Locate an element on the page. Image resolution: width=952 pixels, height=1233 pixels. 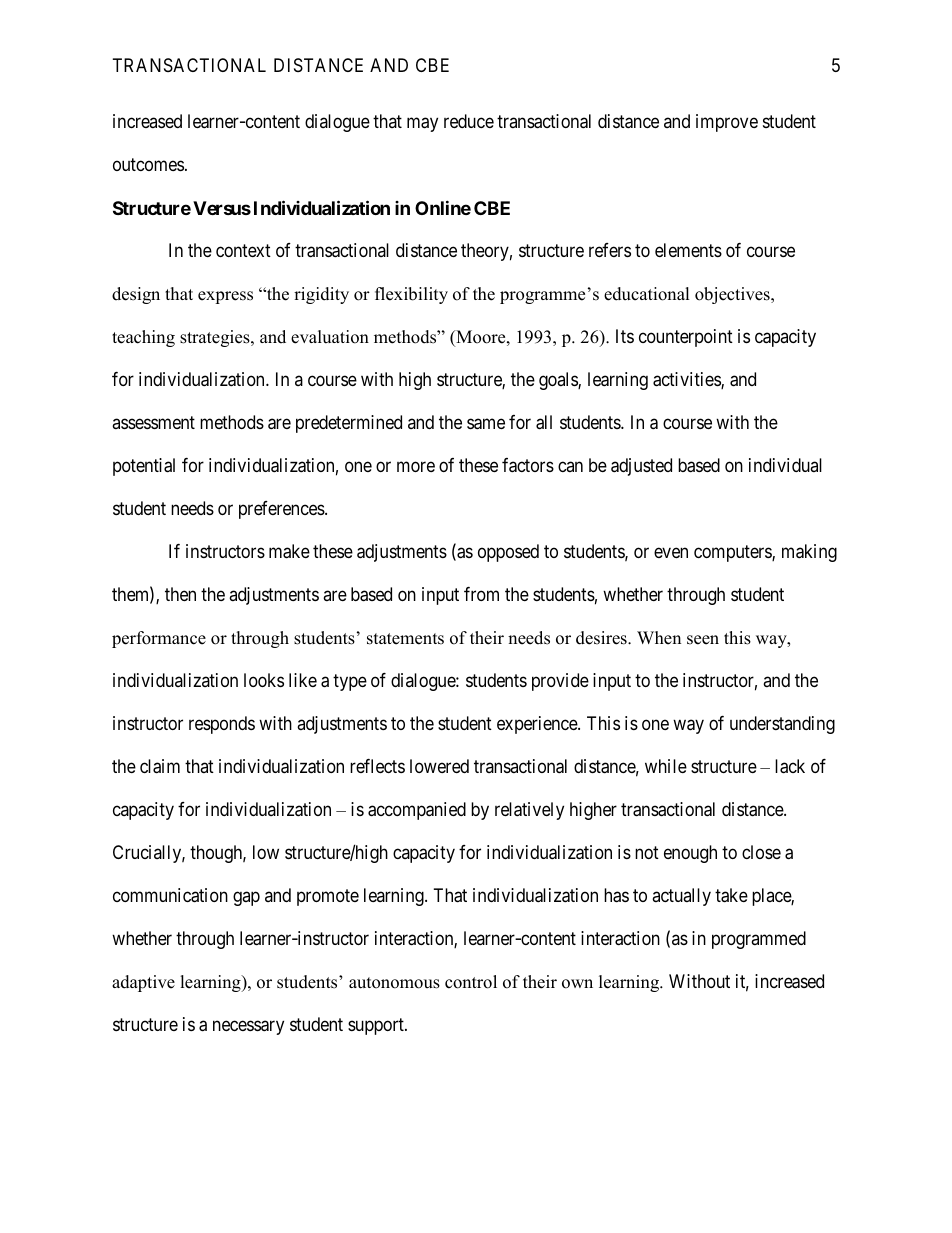
then is located at coordinates (180, 594).
